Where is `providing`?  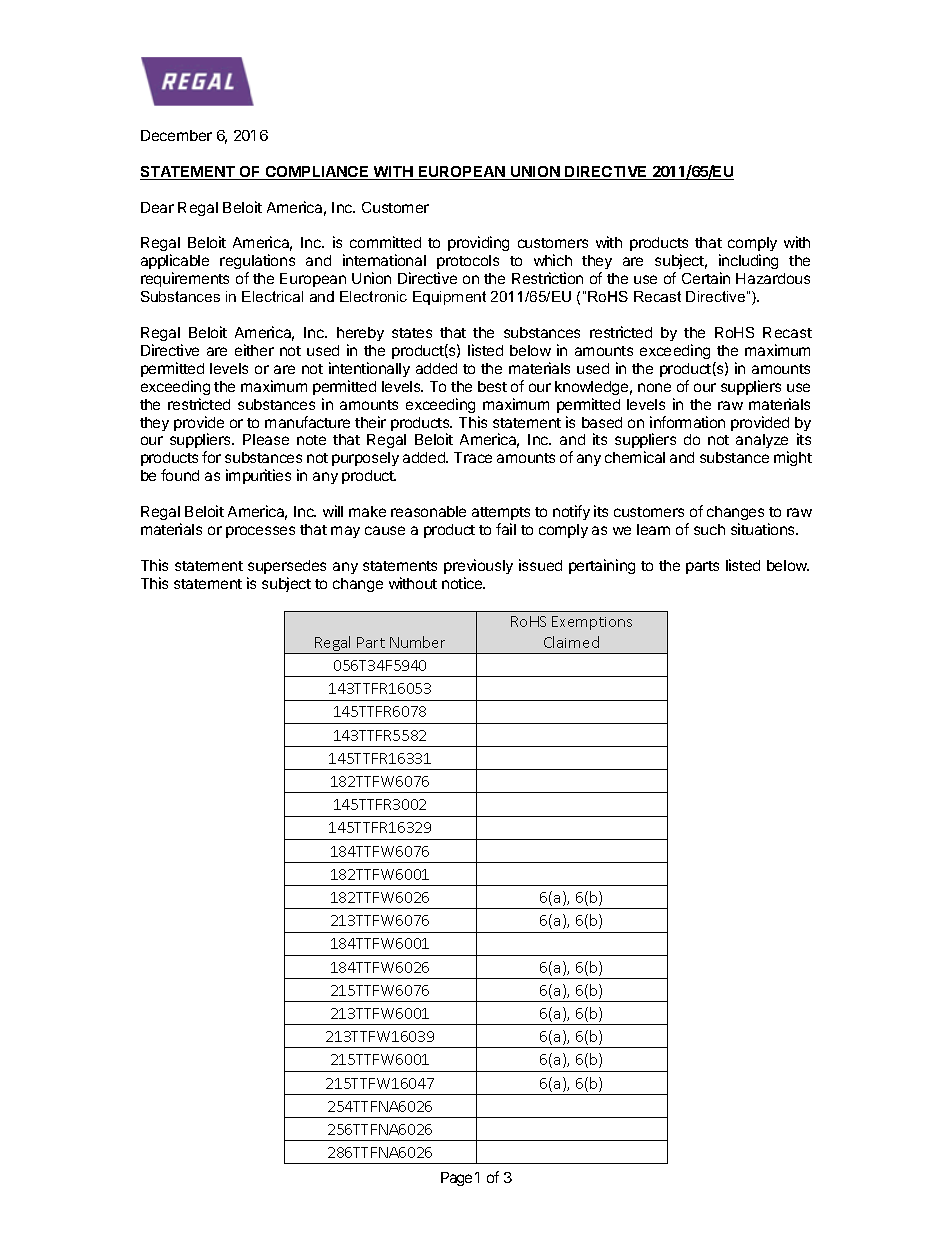
providing is located at coordinates (478, 243).
